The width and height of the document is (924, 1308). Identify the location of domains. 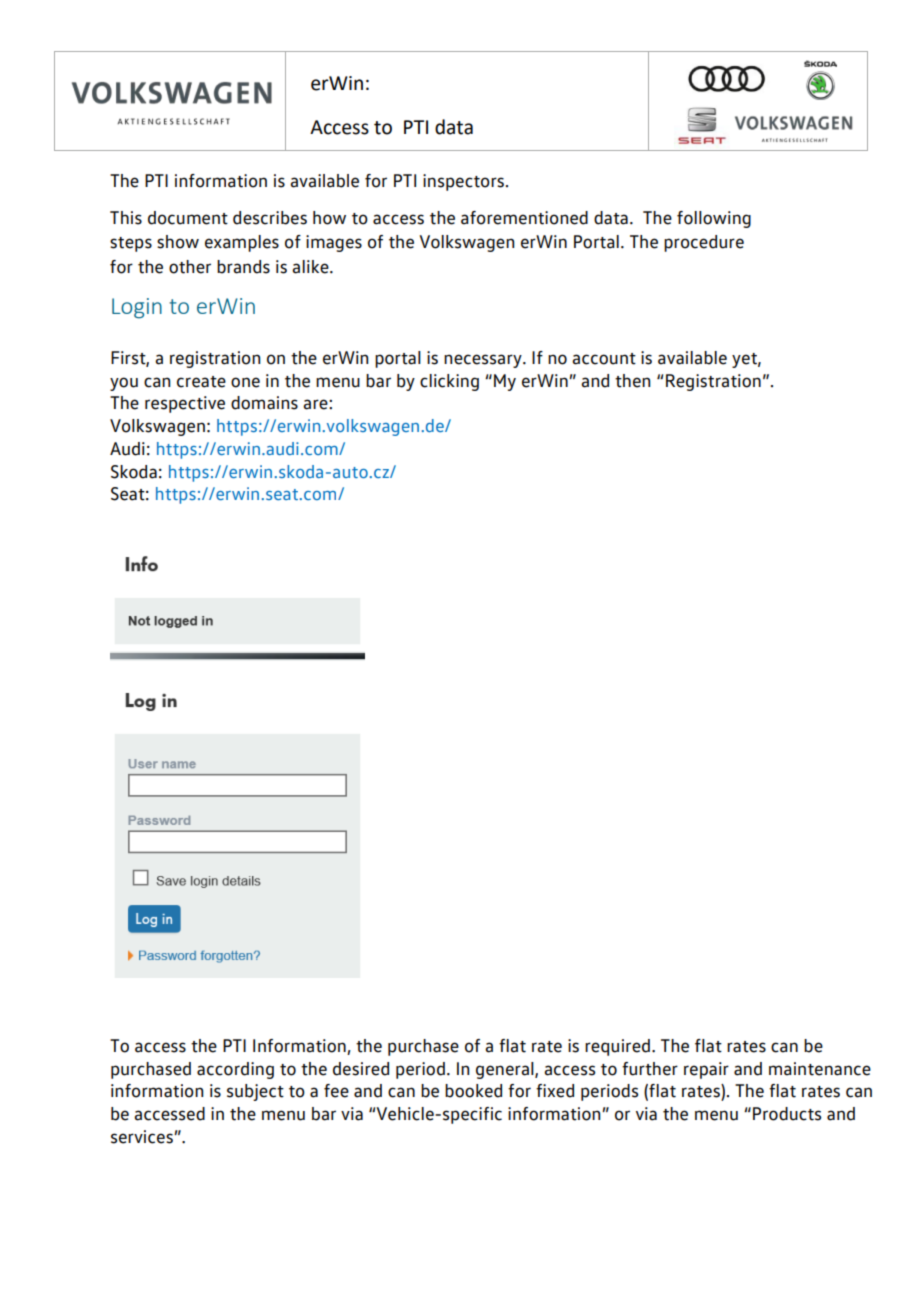
(264, 403).
